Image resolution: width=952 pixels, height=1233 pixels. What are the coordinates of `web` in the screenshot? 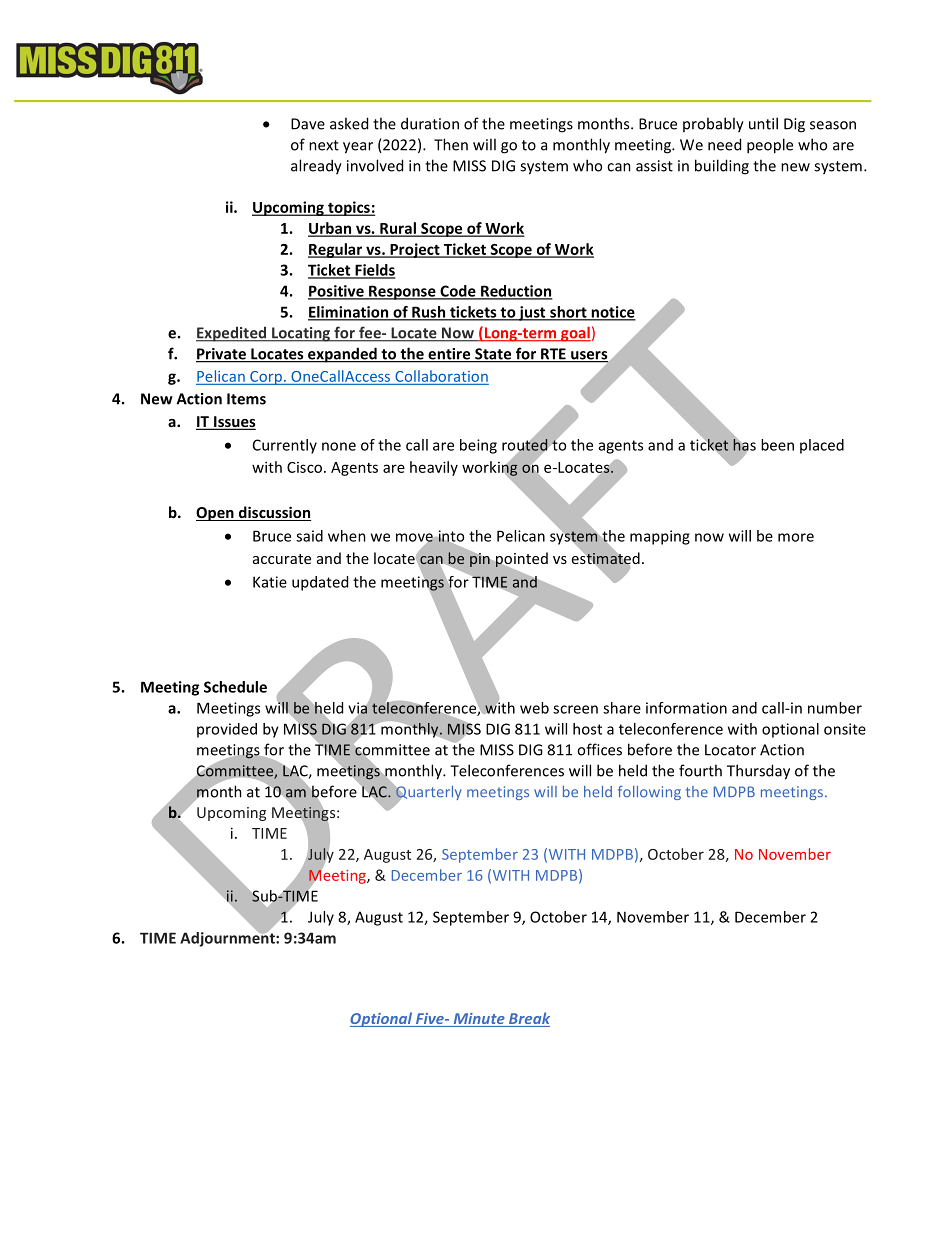 It's located at (534, 708).
